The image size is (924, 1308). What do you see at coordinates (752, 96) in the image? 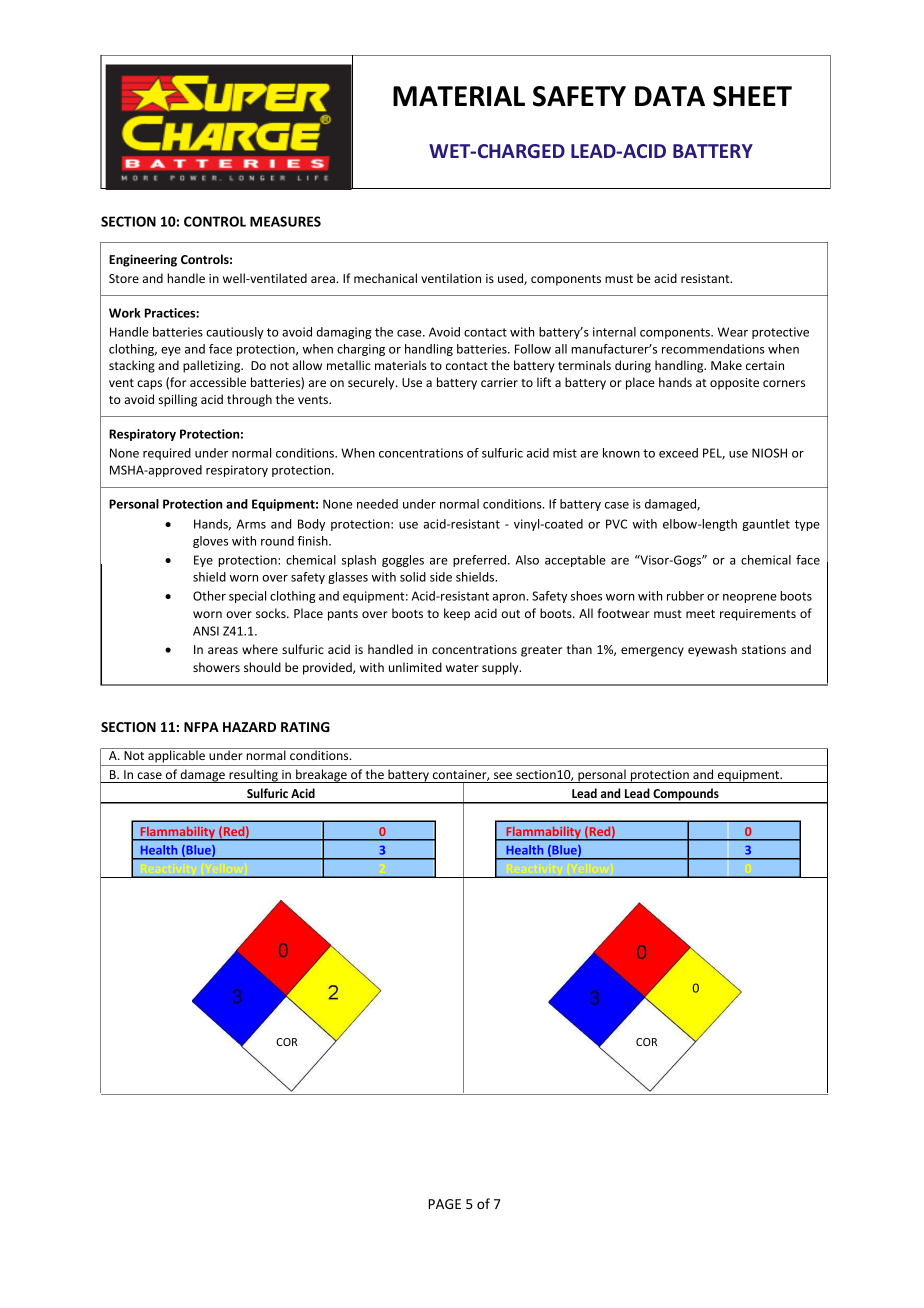
I see `SHEET` at bounding box center [752, 96].
